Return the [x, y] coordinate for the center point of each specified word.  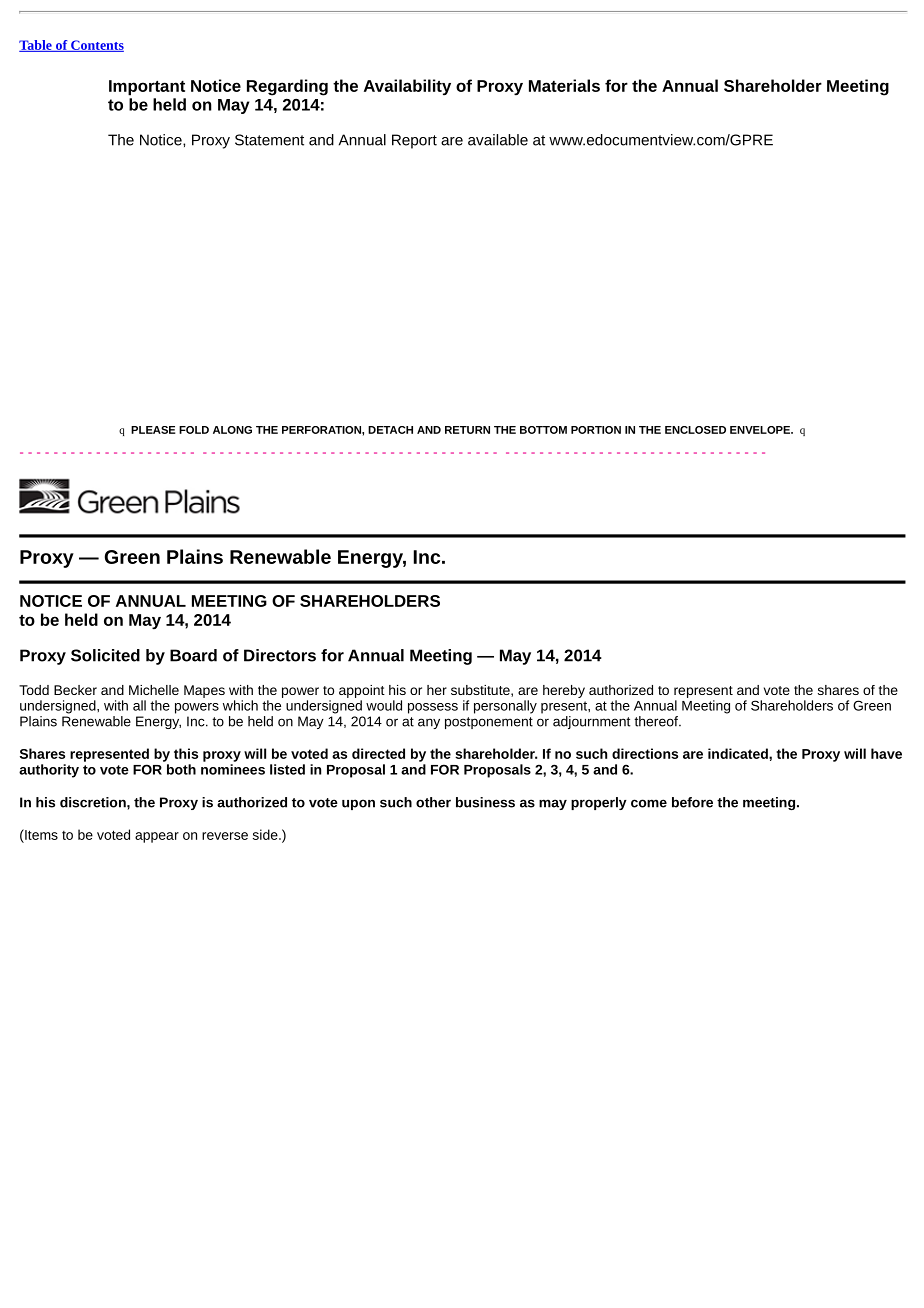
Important [147, 88]
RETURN [467, 430]
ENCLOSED [695, 430]
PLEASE [153, 430]
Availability [407, 87]
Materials [564, 85]
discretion [94, 802]
